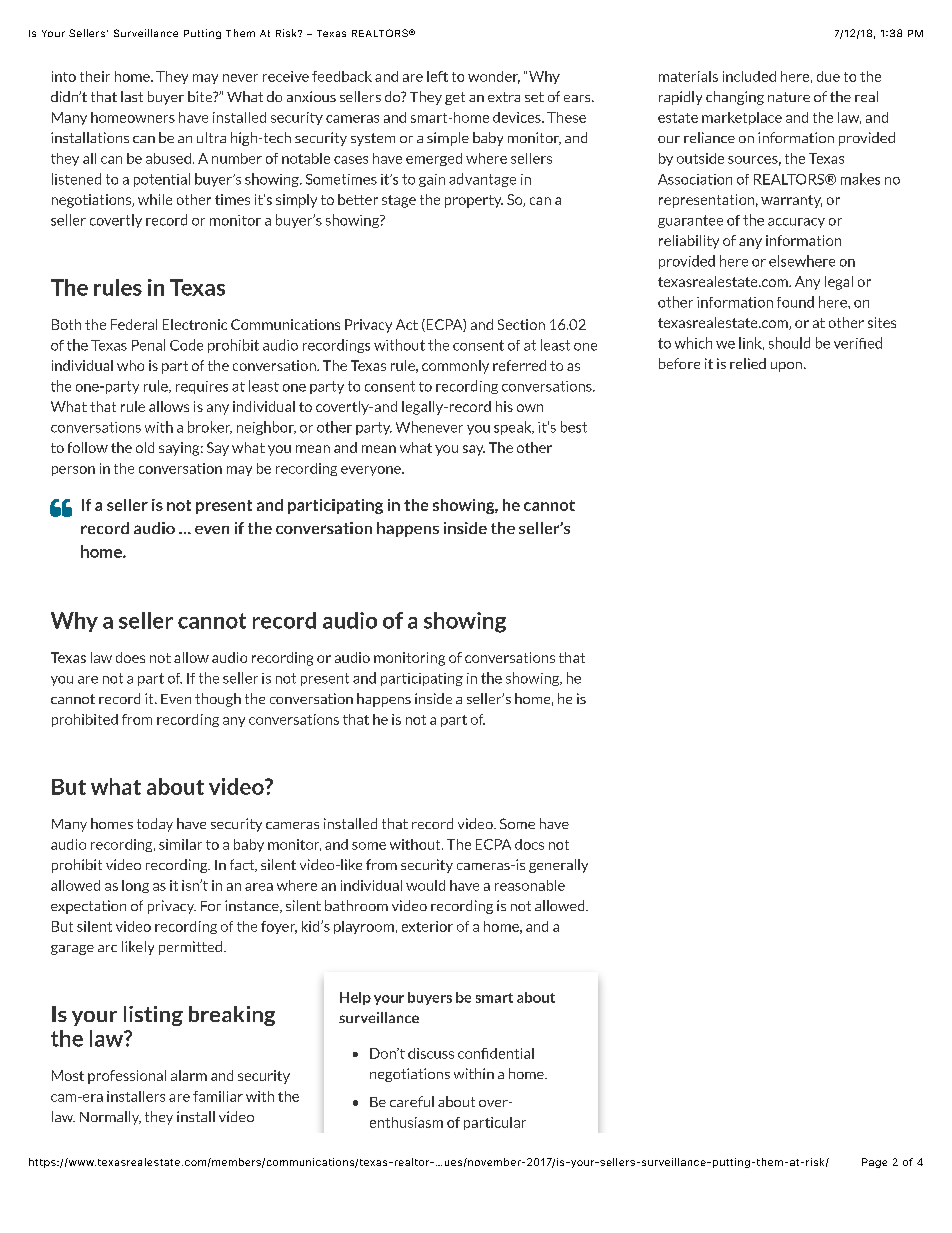  I want to click on get, so click(455, 98).
